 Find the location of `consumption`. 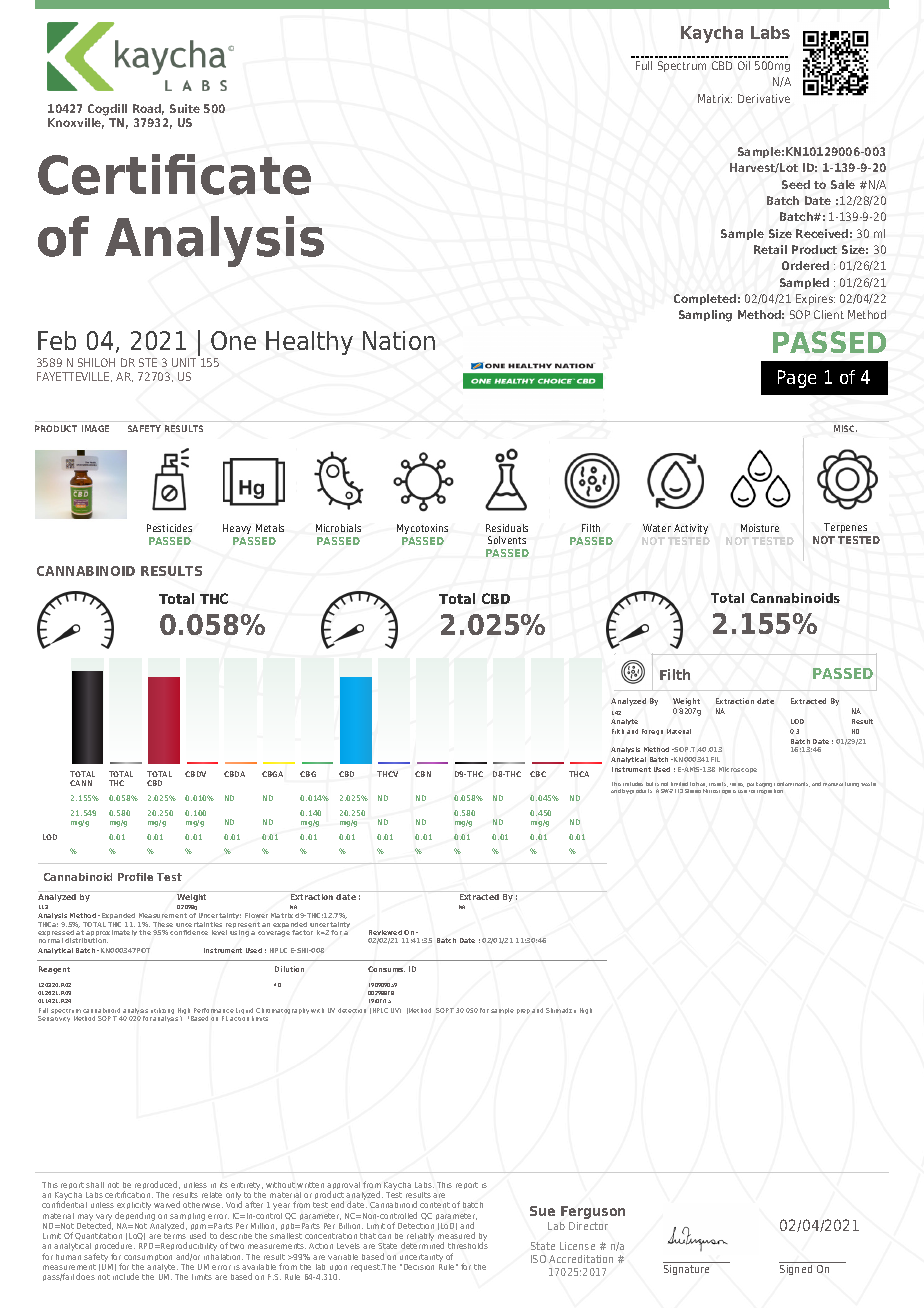

consumption is located at coordinates (148, 1257).
